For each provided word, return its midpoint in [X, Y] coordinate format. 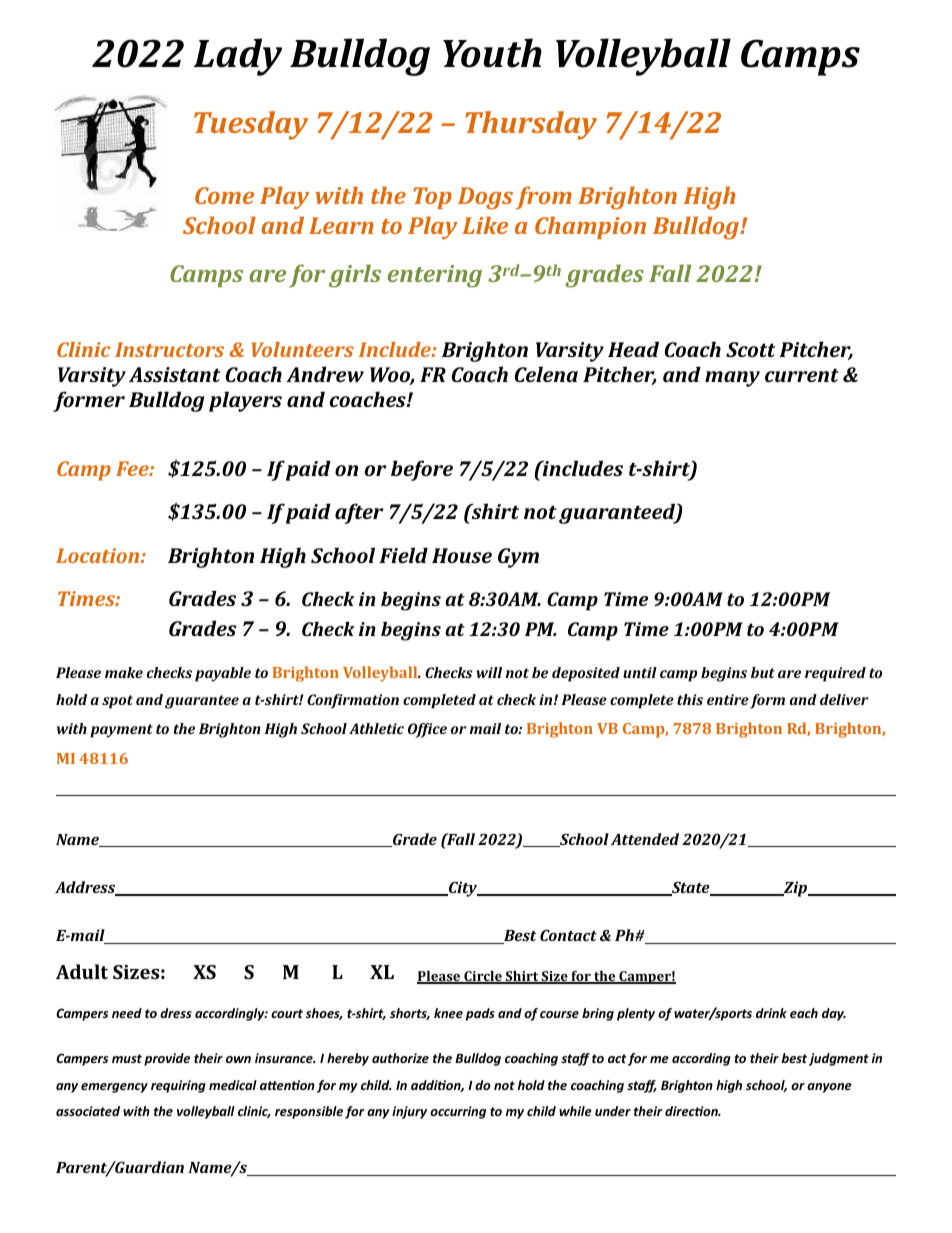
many [732, 379]
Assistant [174, 374]
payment [121, 731]
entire [728, 699]
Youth [492, 53]
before [422, 470]
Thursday [531, 125]
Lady [238, 57]
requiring [178, 1086]
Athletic [376, 728]
